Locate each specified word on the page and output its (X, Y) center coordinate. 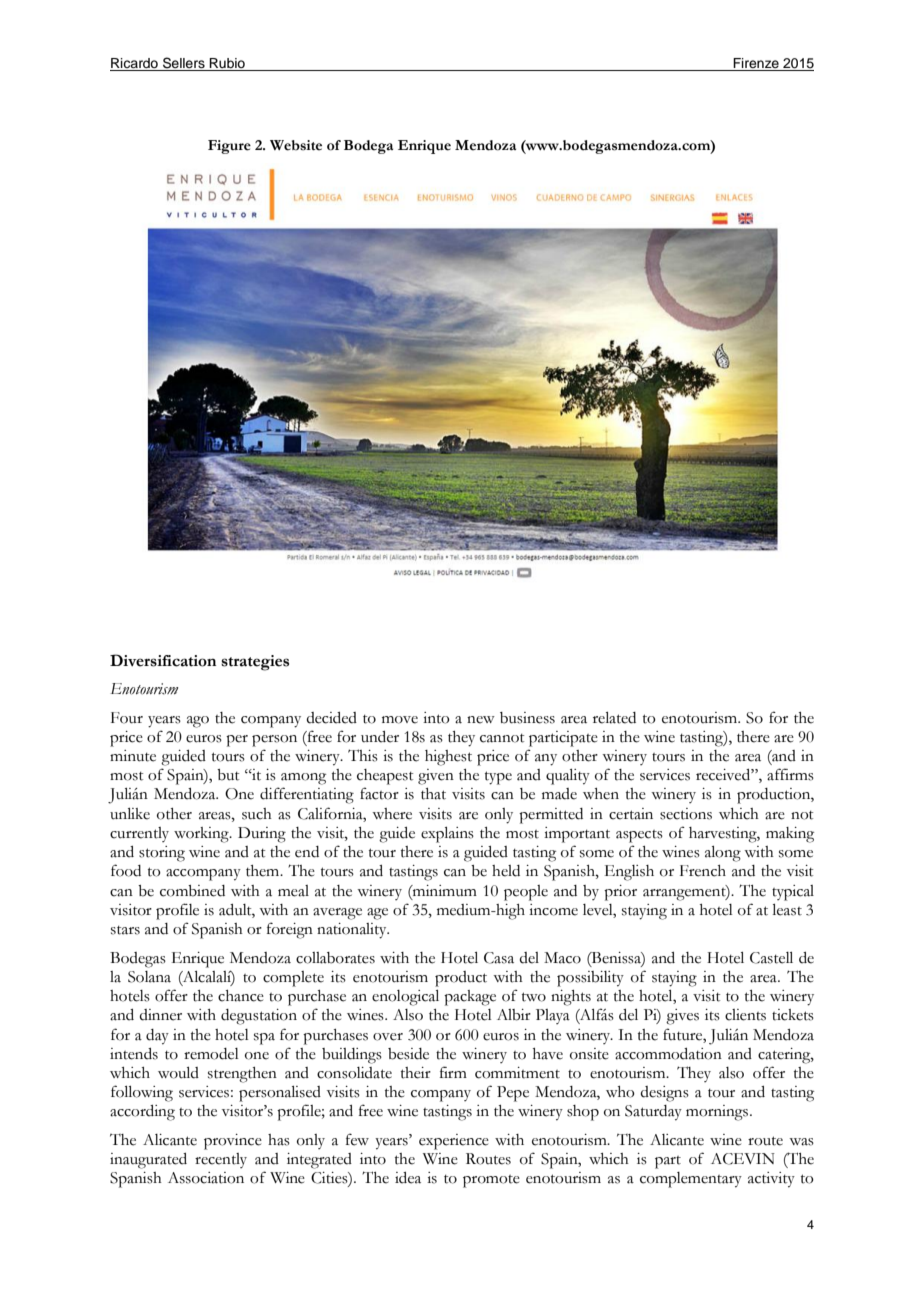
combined (192, 891)
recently (221, 1160)
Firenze (756, 64)
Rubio (227, 64)
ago (198, 722)
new (481, 720)
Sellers (184, 64)
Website (296, 145)
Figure (229, 147)
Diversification (163, 660)
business (527, 718)
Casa (499, 958)
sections (686, 814)
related (614, 718)
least (787, 910)
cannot (502, 738)
